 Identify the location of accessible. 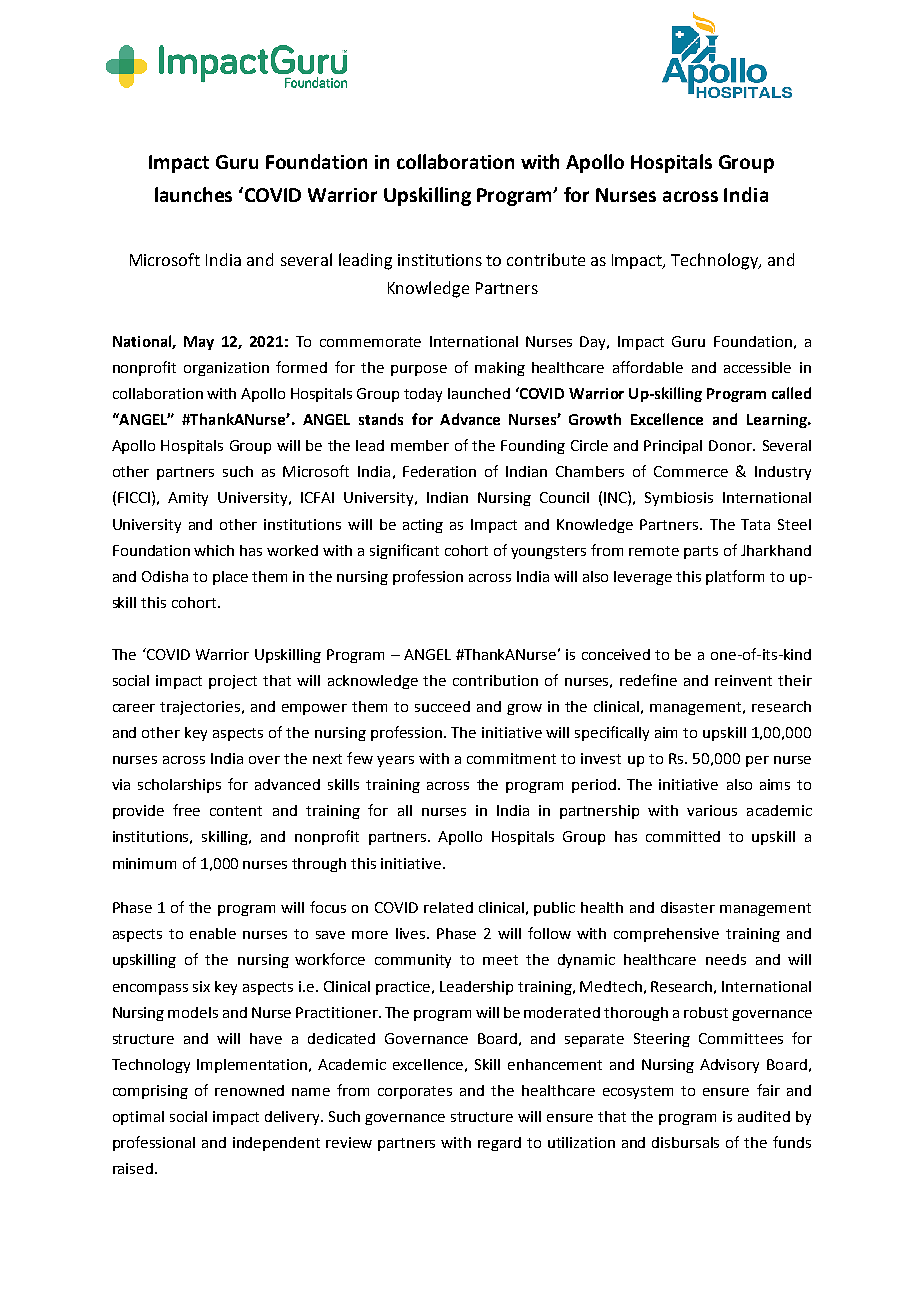
(757, 367).
